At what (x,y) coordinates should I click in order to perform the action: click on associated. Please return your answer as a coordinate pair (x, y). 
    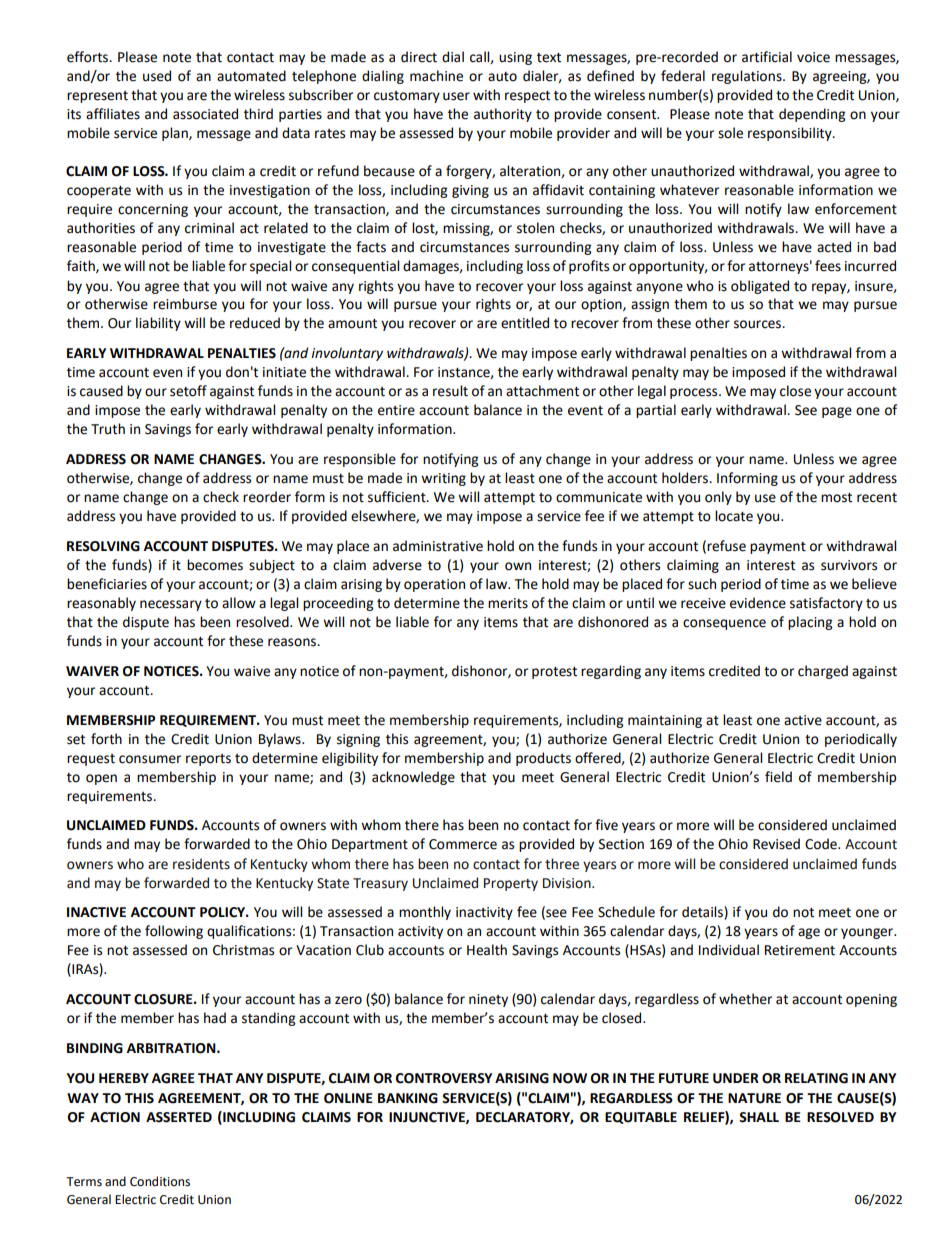
    Looking at the image, I should click on (205, 114).
